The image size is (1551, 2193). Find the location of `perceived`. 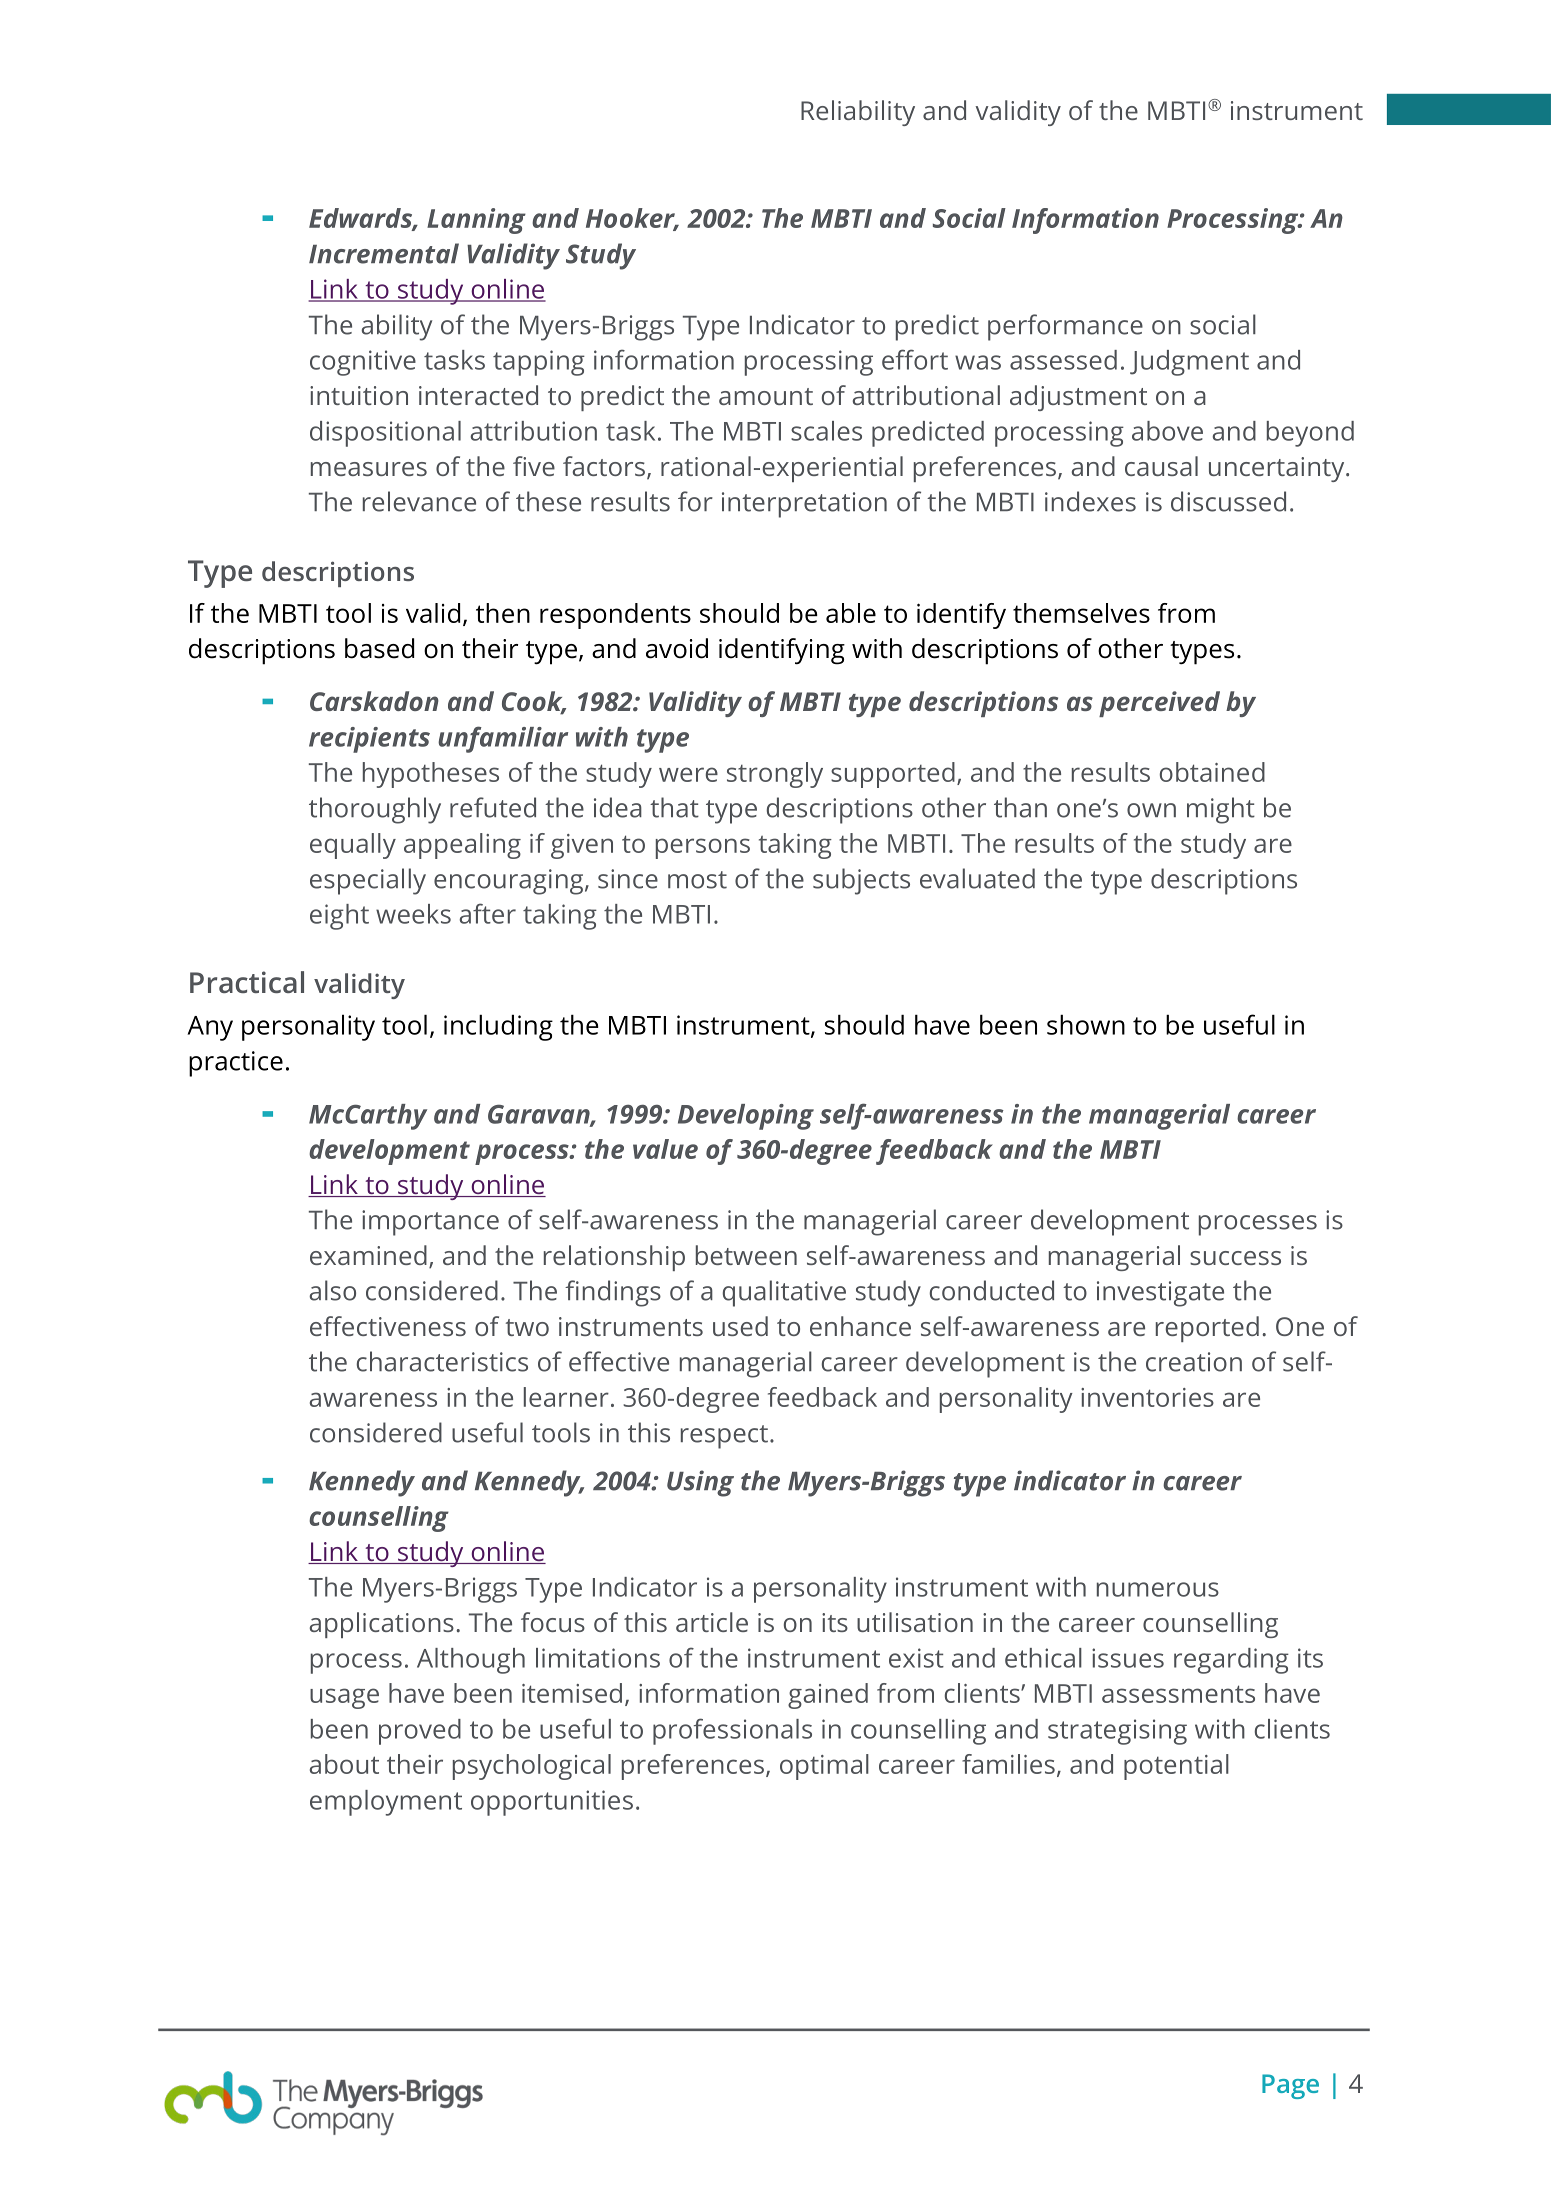

perceived is located at coordinates (1159, 704).
